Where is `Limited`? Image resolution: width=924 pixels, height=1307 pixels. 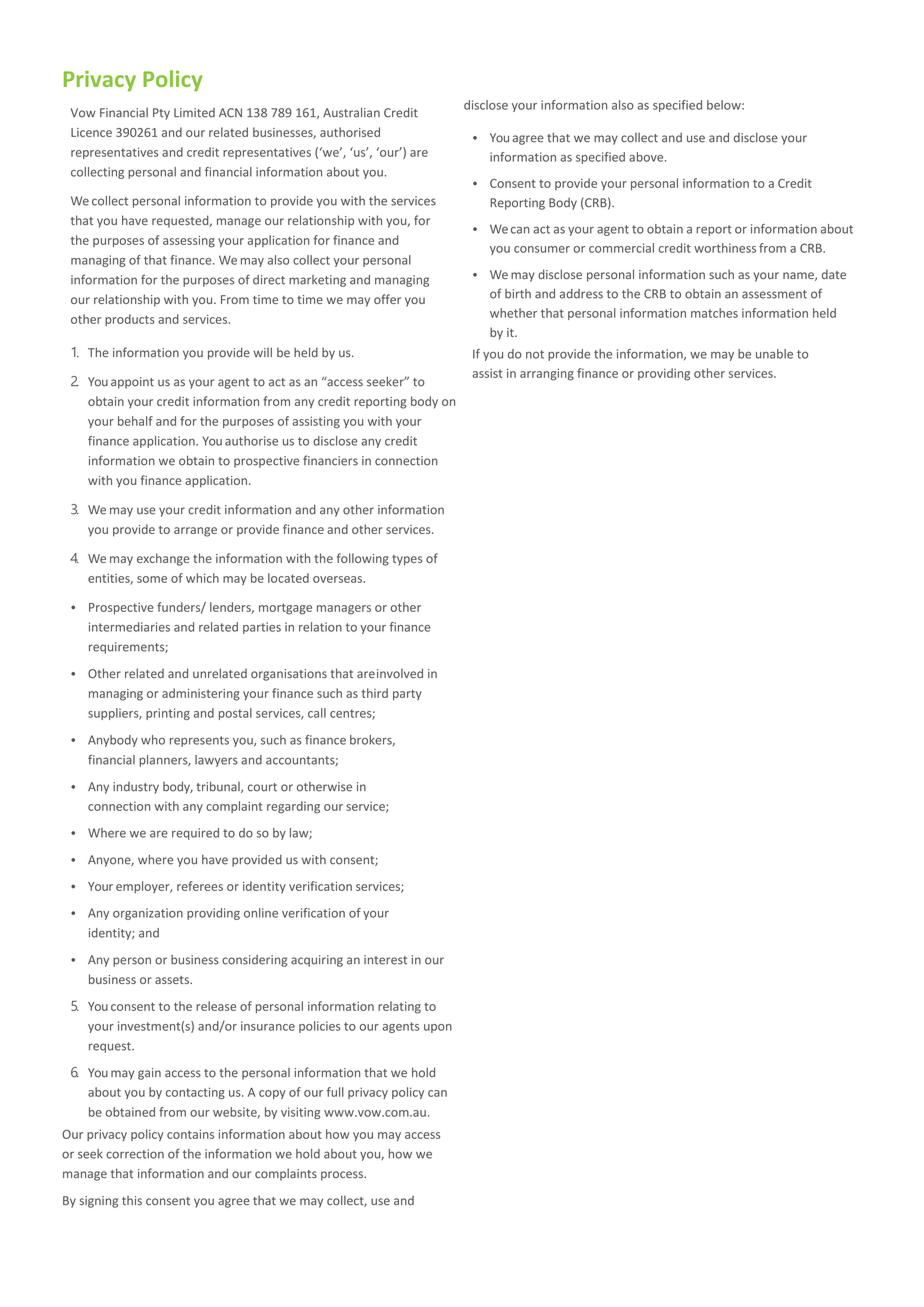 Limited is located at coordinates (194, 113).
